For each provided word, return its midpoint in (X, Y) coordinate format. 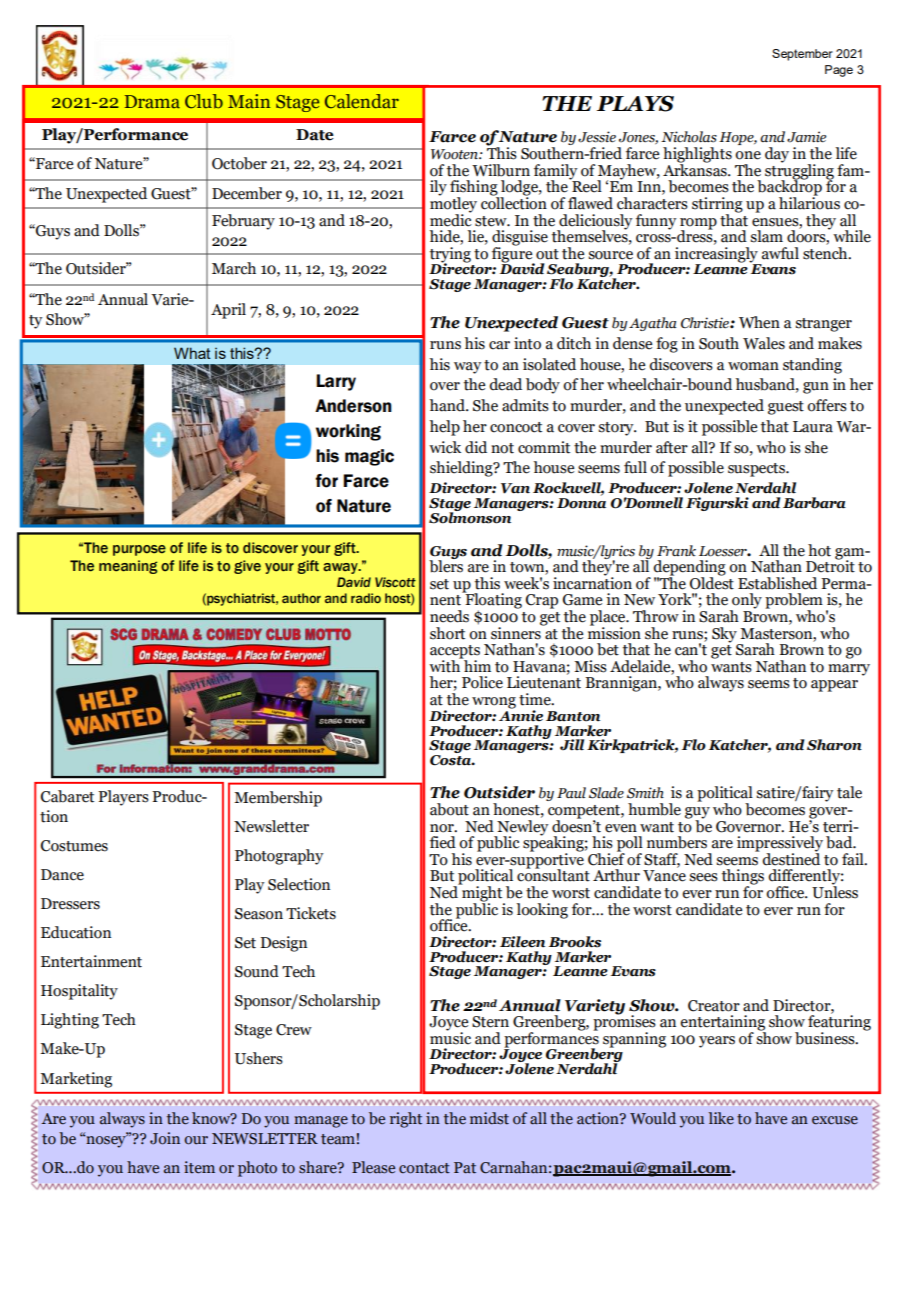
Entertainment (91, 961)
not (502, 448)
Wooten (455, 154)
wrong (494, 703)
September (802, 55)
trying (450, 256)
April (228, 311)
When (759, 322)
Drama (152, 102)
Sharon (834, 745)
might (482, 894)
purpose (139, 550)
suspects (757, 470)
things (743, 878)
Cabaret (67, 796)
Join (165, 1138)
